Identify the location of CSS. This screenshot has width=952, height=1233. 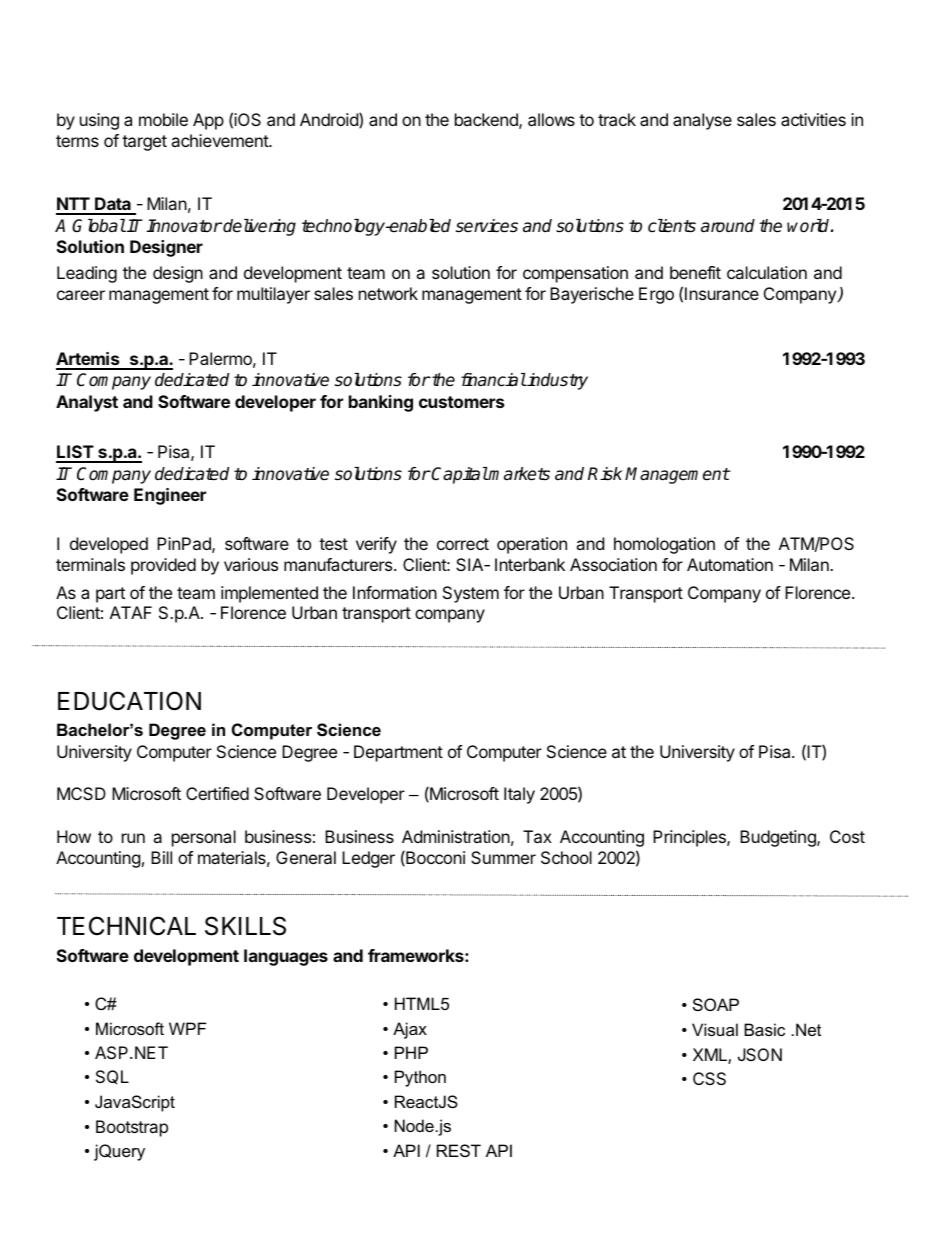
(709, 1078).
